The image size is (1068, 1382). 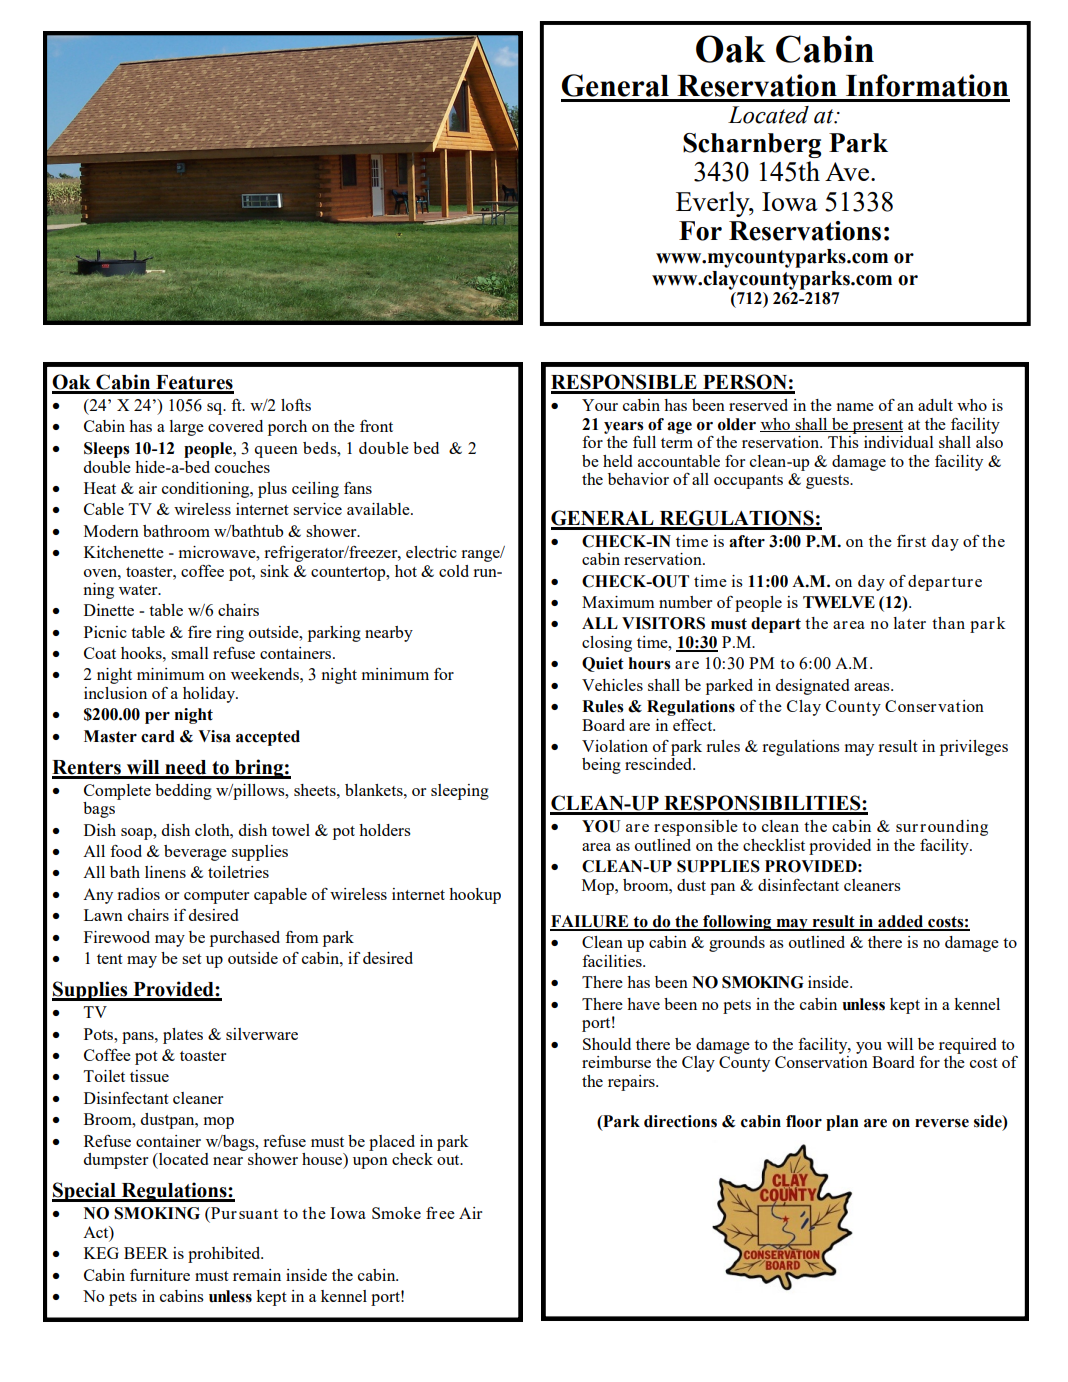 What do you see at coordinates (186, 428) in the screenshot?
I see `large` at bounding box center [186, 428].
